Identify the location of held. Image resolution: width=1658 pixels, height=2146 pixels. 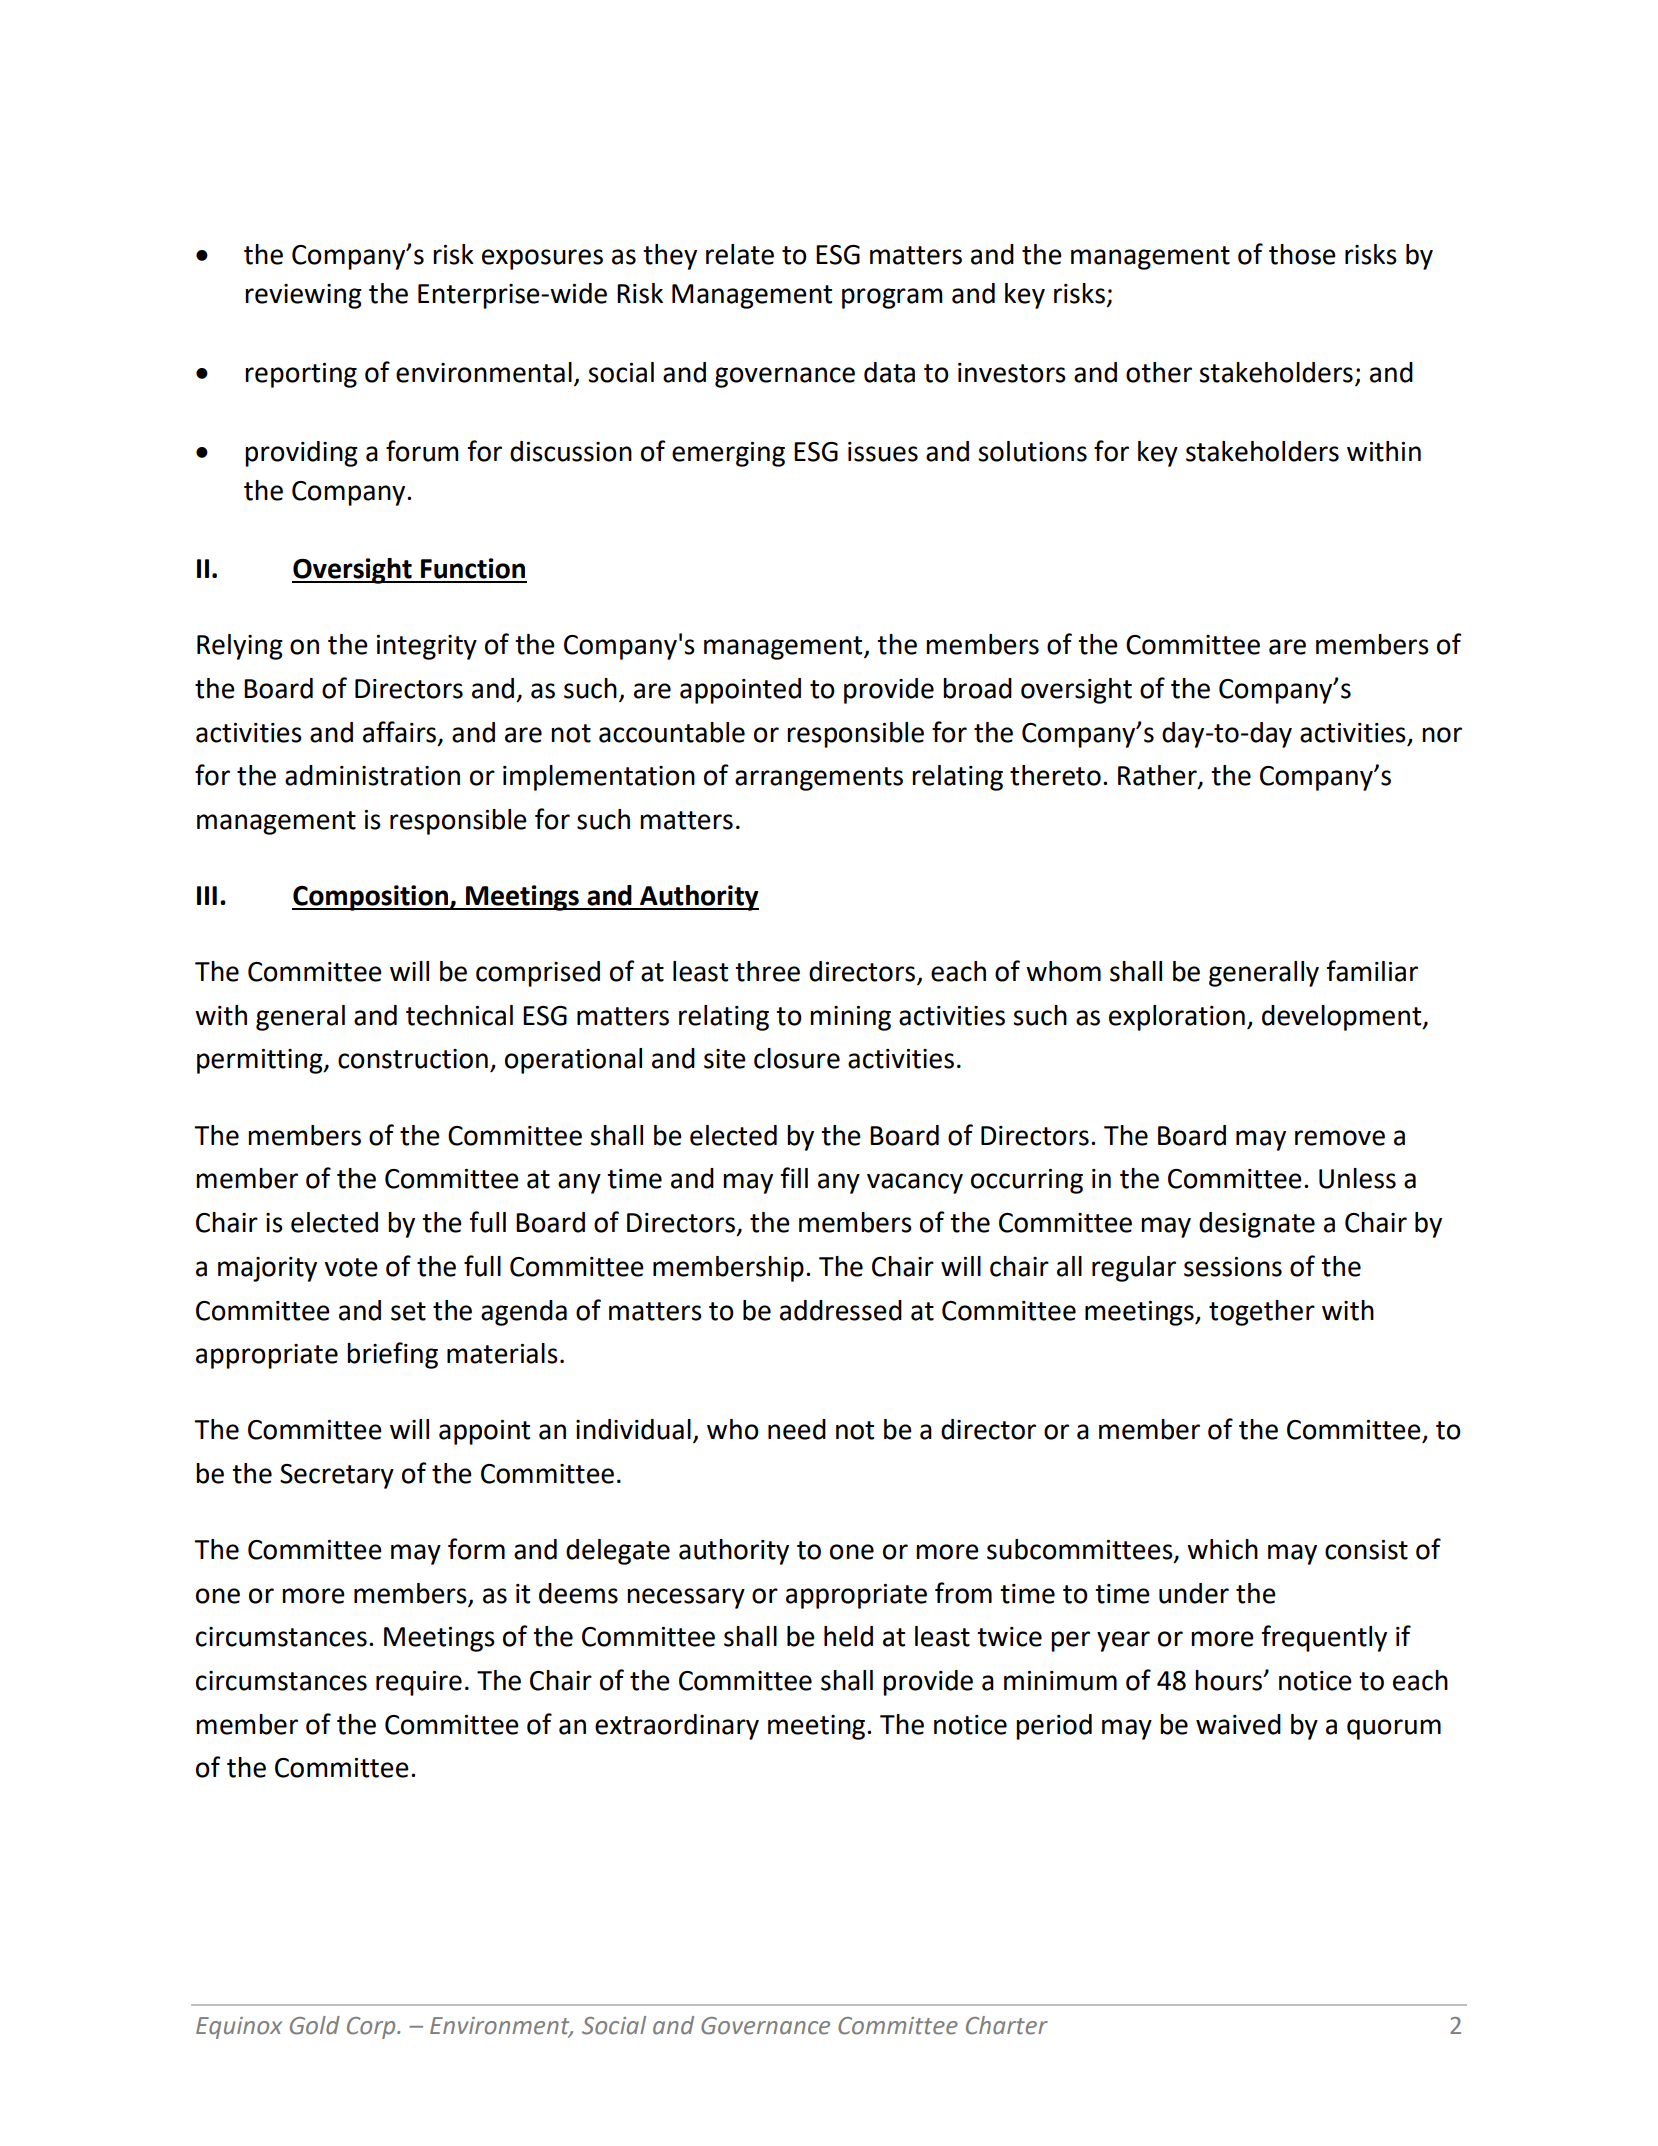
(848, 1636).
